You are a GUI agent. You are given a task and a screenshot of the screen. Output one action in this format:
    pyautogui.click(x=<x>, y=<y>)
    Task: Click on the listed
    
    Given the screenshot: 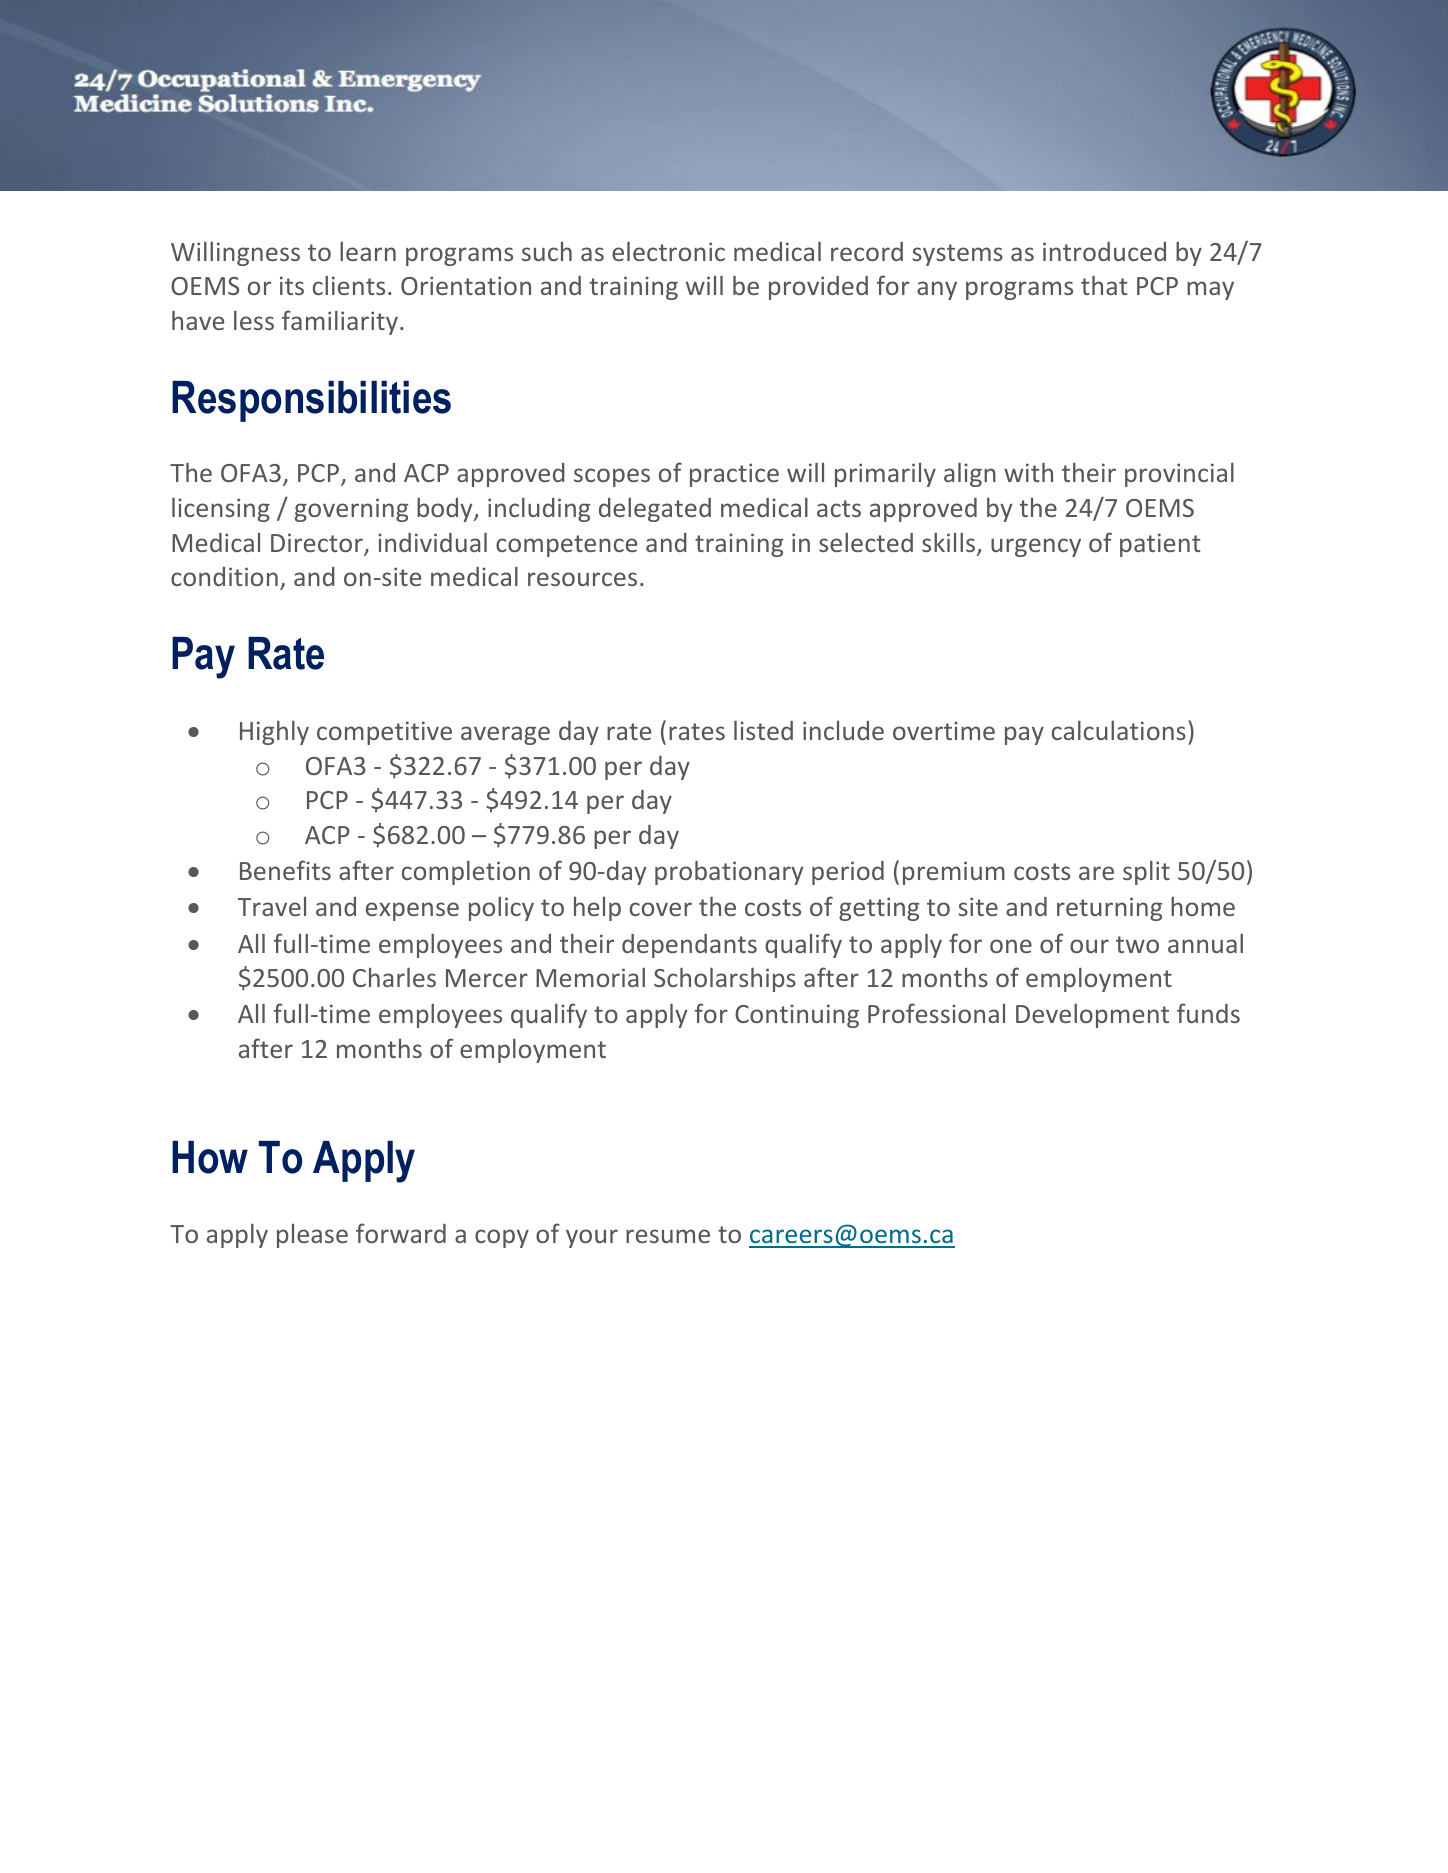 What is the action you would take?
    pyautogui.click(x=763, y=730)
